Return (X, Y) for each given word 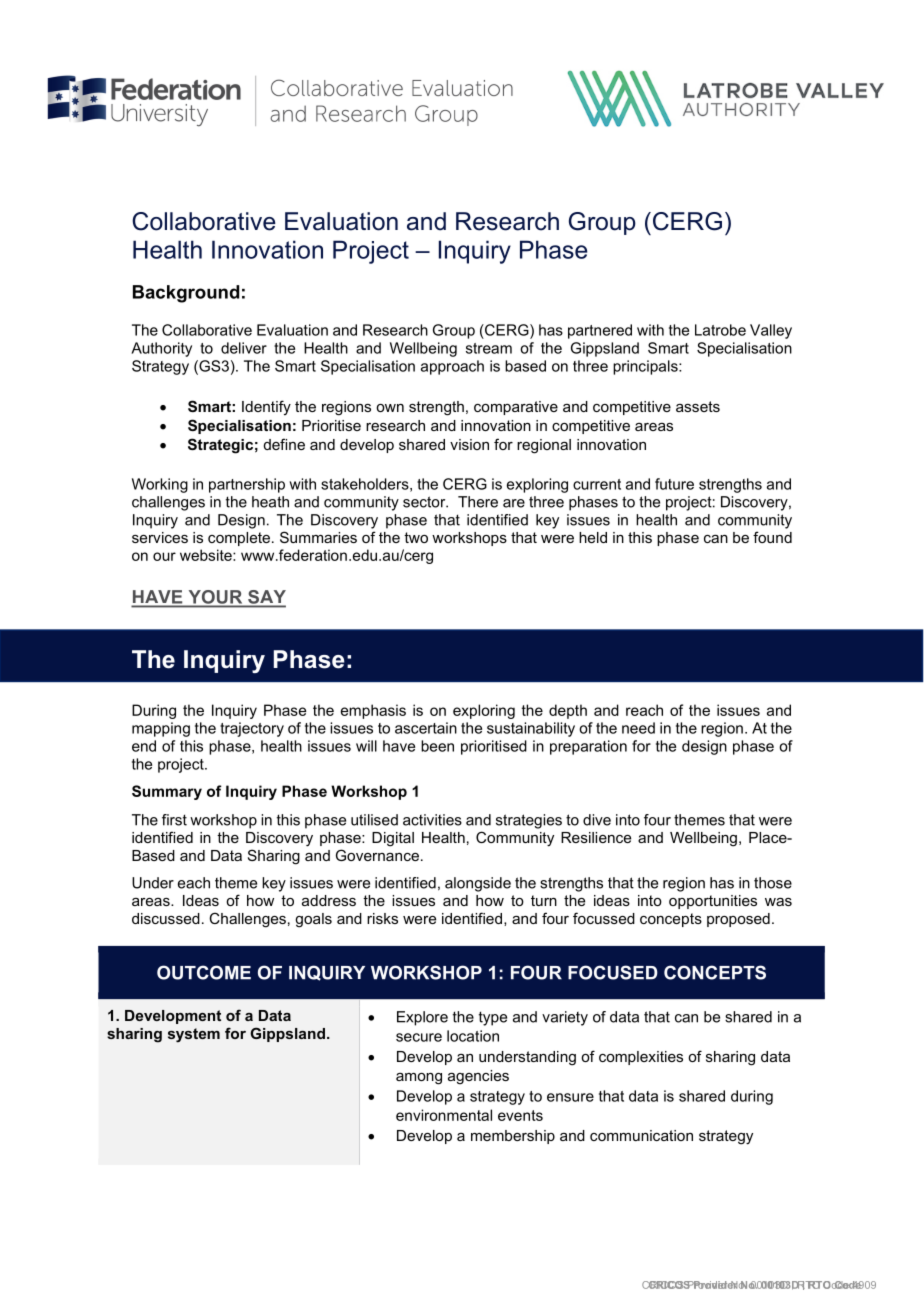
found (772, 537)
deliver (244, 348)
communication (641, 1135)
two (416, 537)
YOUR (215, 598)
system (194, 1035)
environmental (444, 1115)
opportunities (713, 902)
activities (432, 820)
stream (489, 348)
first (174, 820)
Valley (771, 331)
